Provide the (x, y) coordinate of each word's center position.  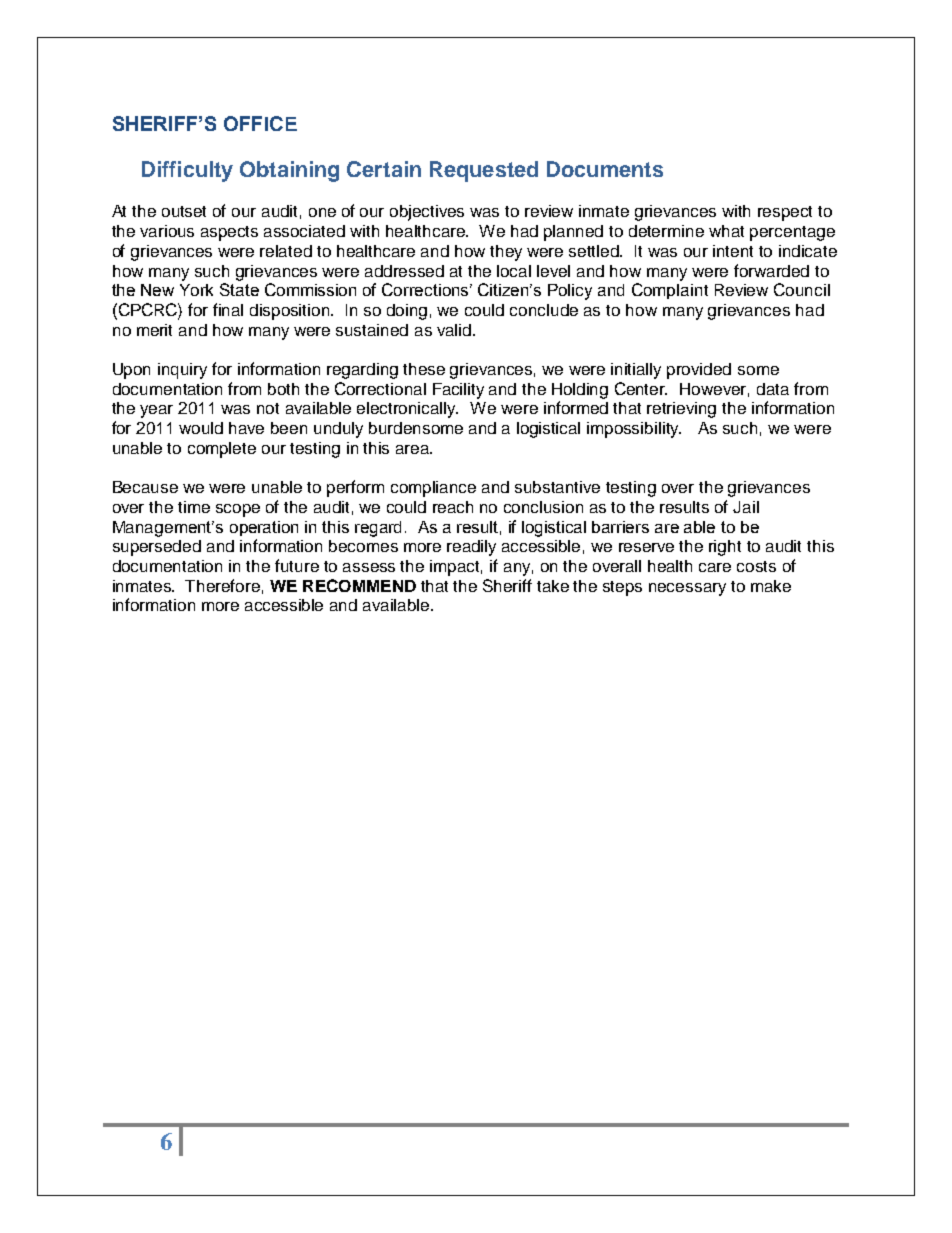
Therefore (222, 585)
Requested (484, 171)
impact (456, 568)
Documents (605, 169)
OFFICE (260, 123)
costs (756, 566)
